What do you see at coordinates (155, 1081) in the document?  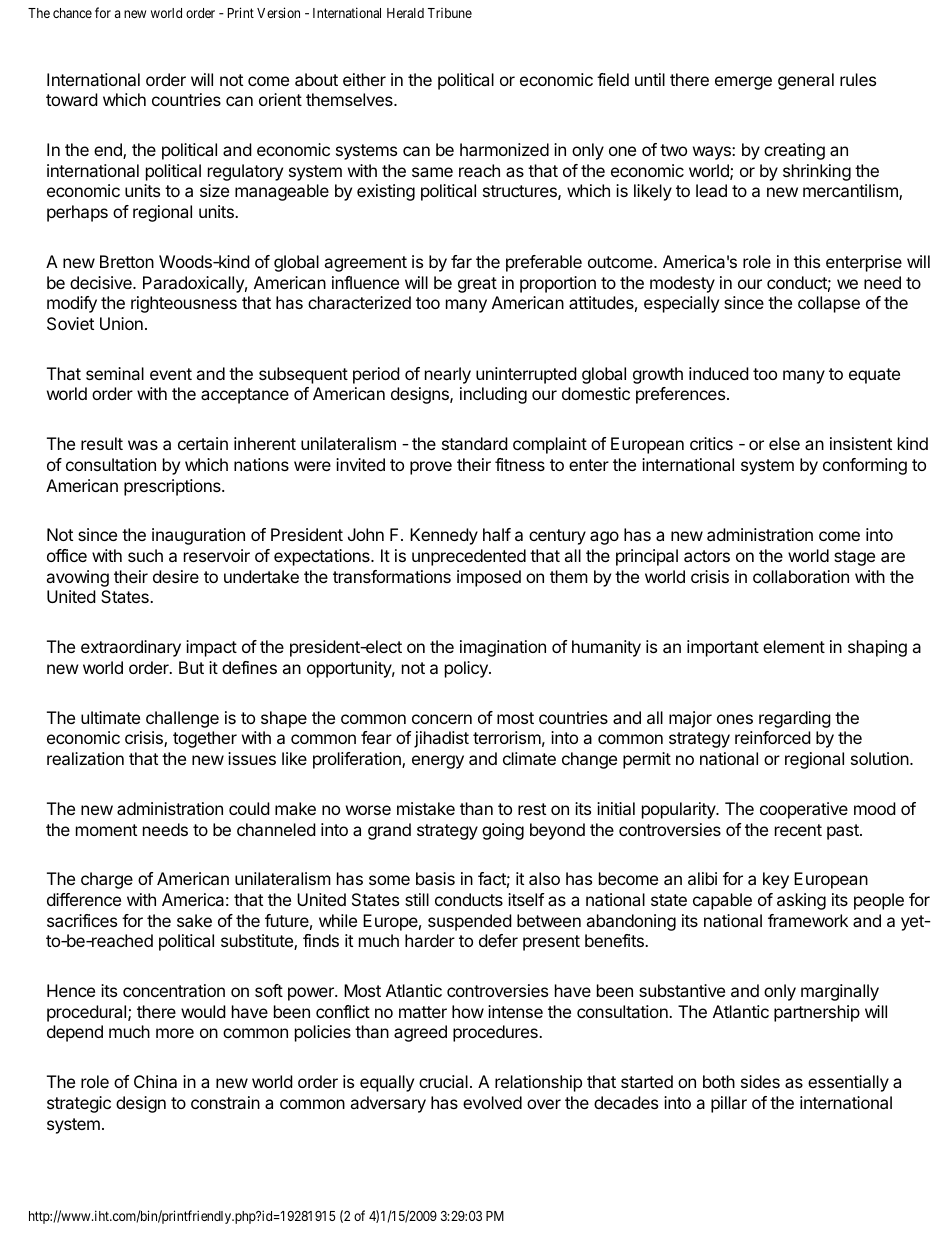 I see `China` at bounding box center [155, 1081].
